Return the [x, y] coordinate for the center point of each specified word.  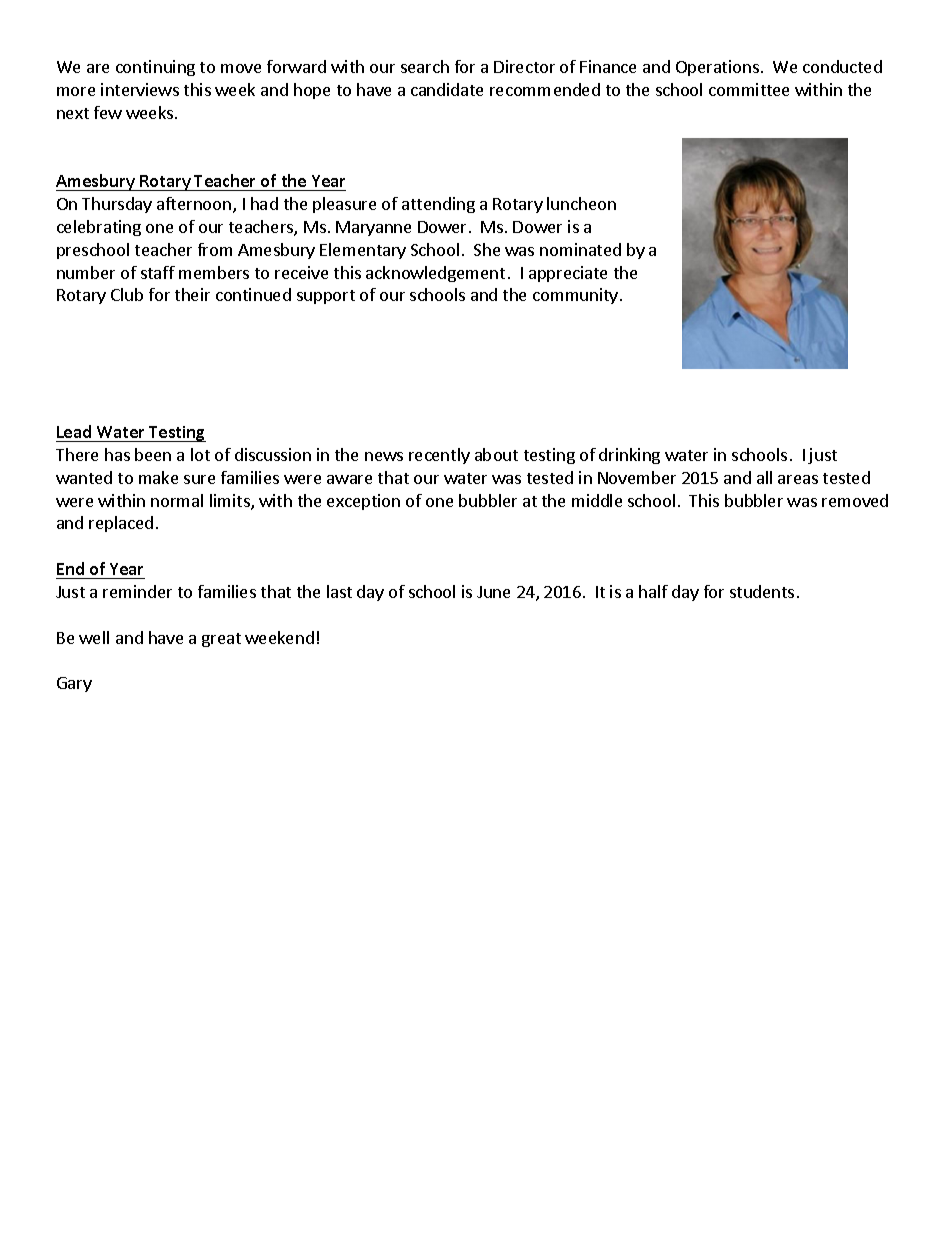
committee [749, 89]
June [493, 592]
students [762, 591]
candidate [447, 89]
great [221, 640]
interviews [140, 89]
